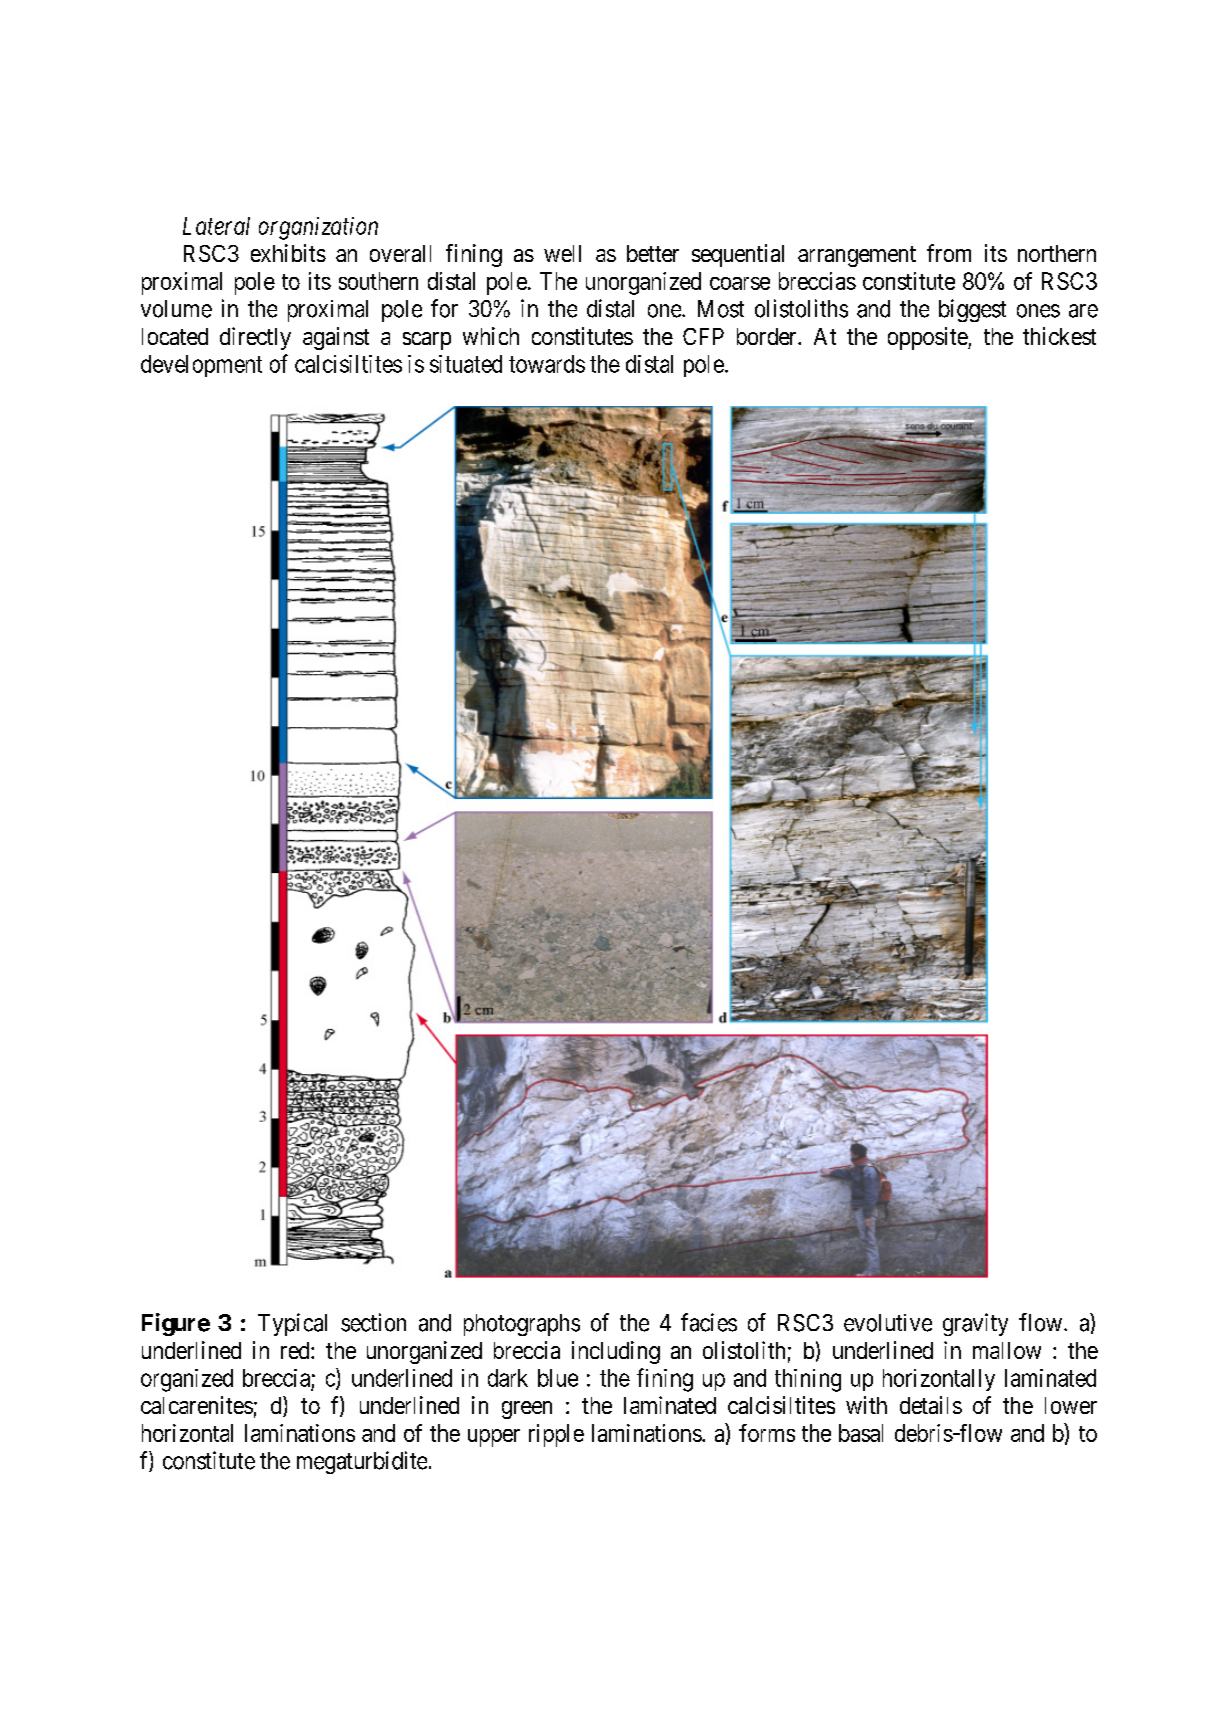 The image size is (1209, 1710). Describe the element at coordinates (949, 253) in the screenshot. I see `from` at that location.
